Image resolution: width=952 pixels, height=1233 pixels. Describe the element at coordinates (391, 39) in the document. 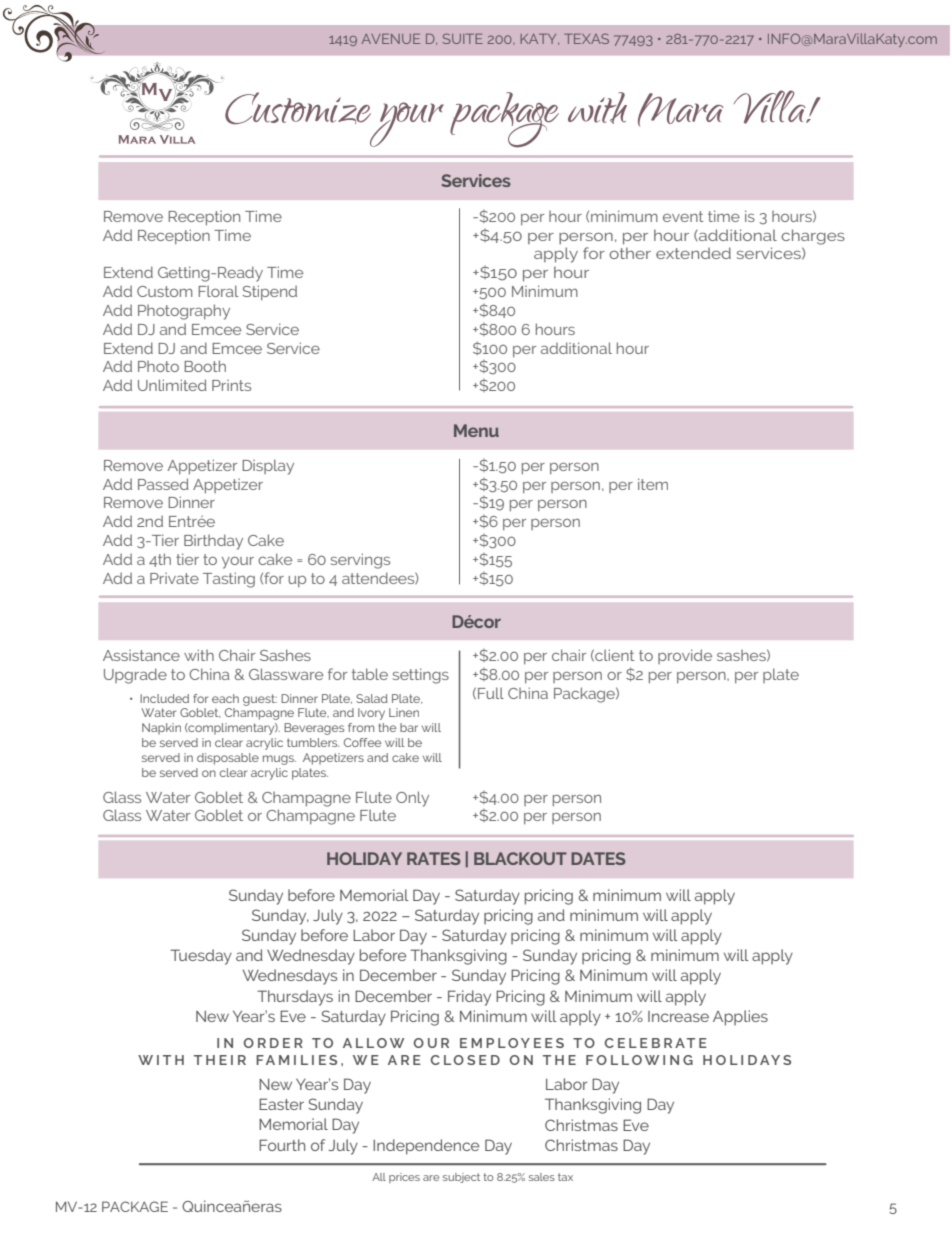

I see `AVENUE` at that location.
